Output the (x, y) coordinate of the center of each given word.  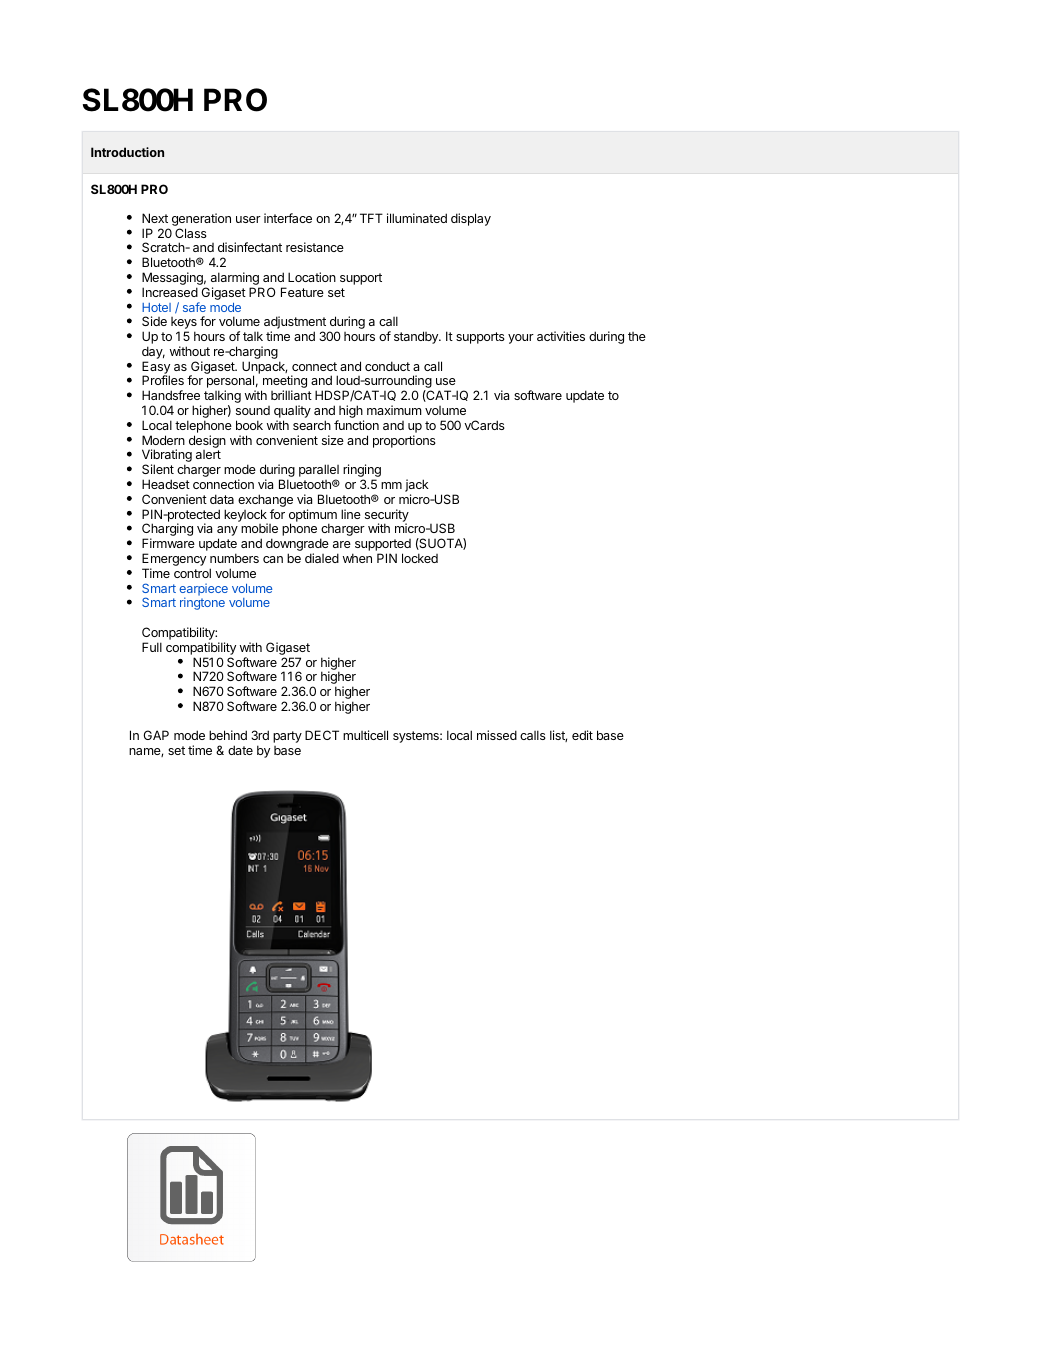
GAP (156, 735)
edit (582, 735)
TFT (371, 218)
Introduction (127, 152)
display (471, 219)
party (287, 737)
